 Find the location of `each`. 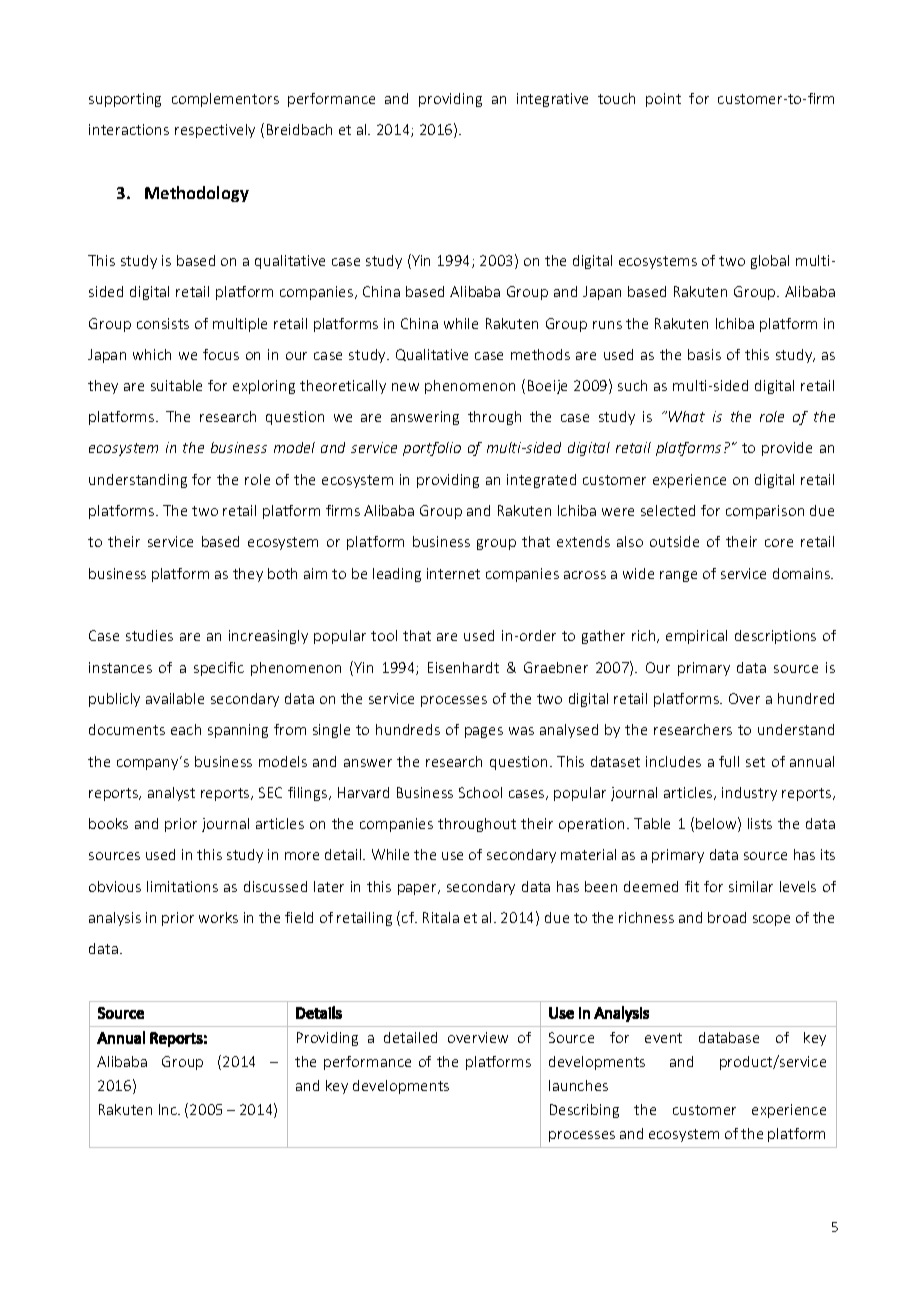

each is located at coordinates (186, 729).
